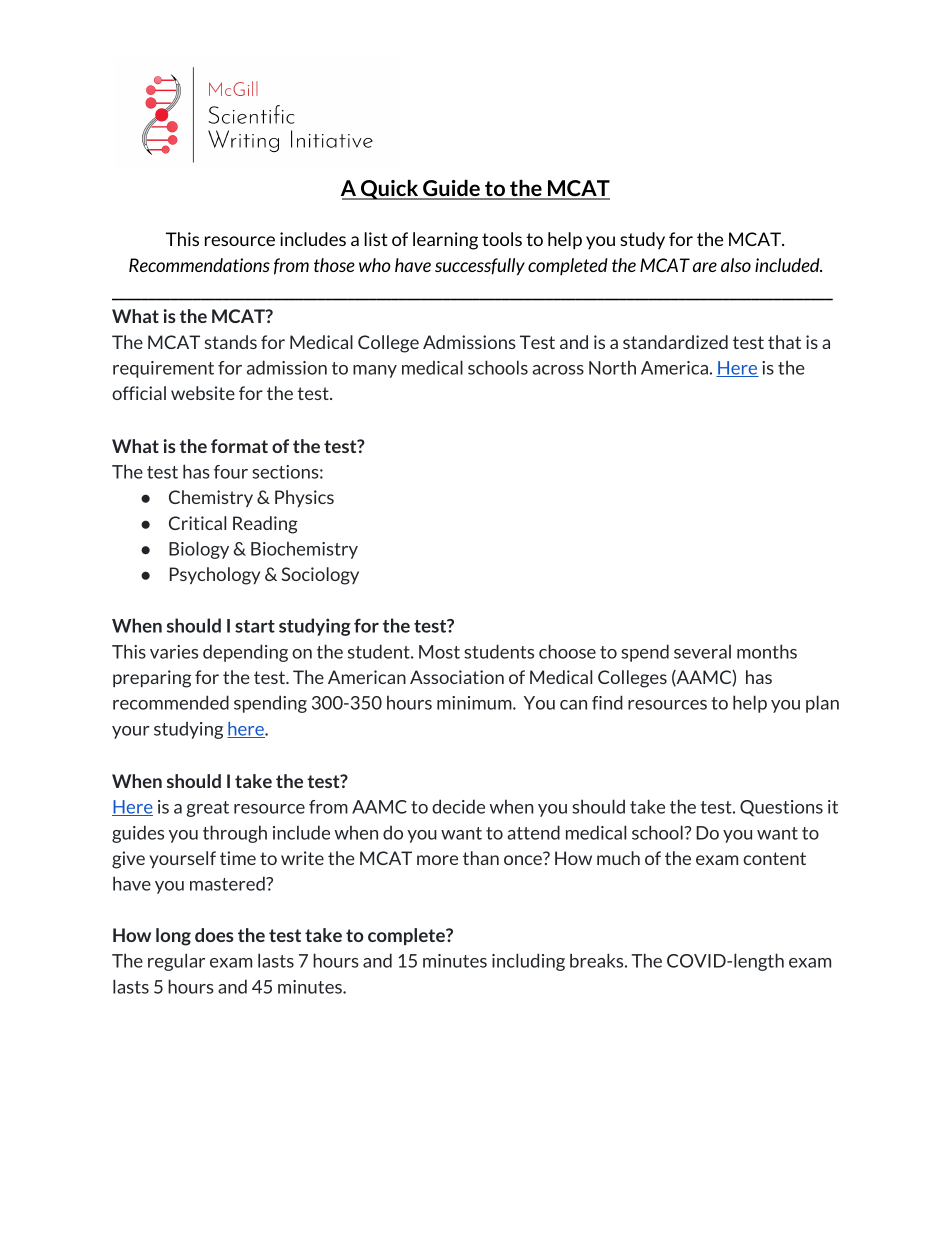 The width and height of the screenshot is (952, 1233). Describe the element at coordinates (784, 342) in the screenshot. I see `that` at that location.
